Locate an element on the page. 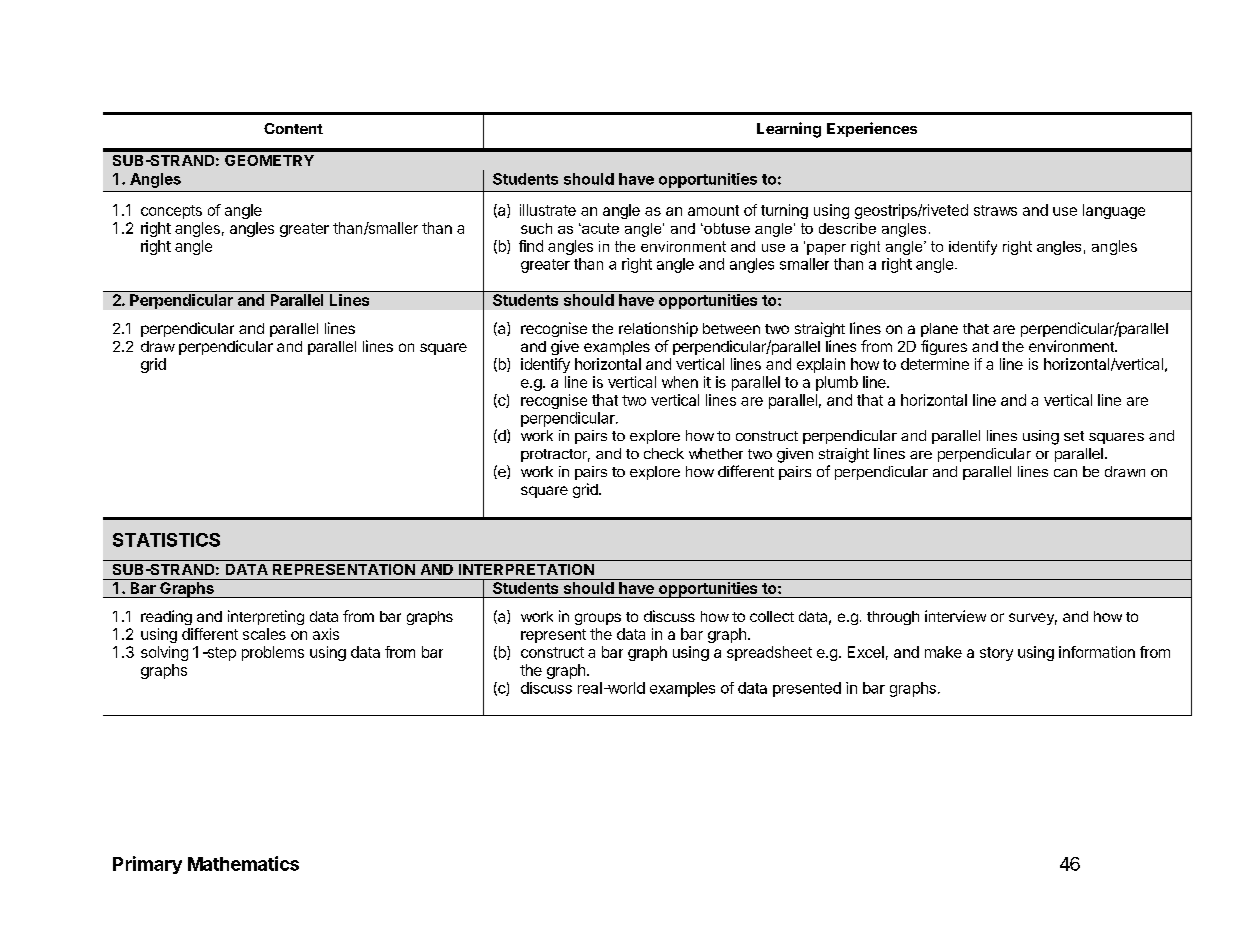 The width and height of the page is (1233, 952). groups is located at coordinates (598, 619).
